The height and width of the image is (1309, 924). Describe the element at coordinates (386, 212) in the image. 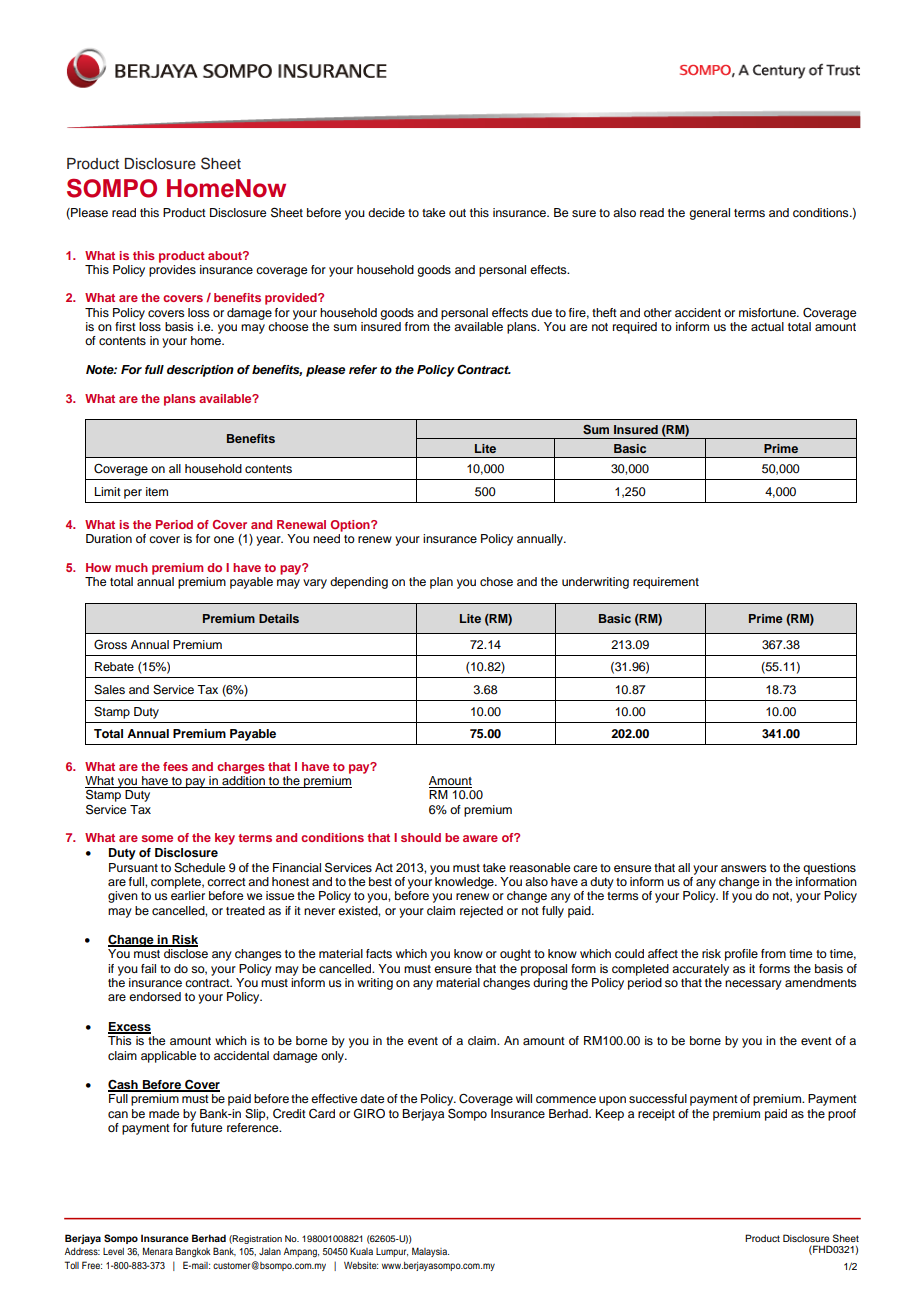

I see `decide` at that location.
